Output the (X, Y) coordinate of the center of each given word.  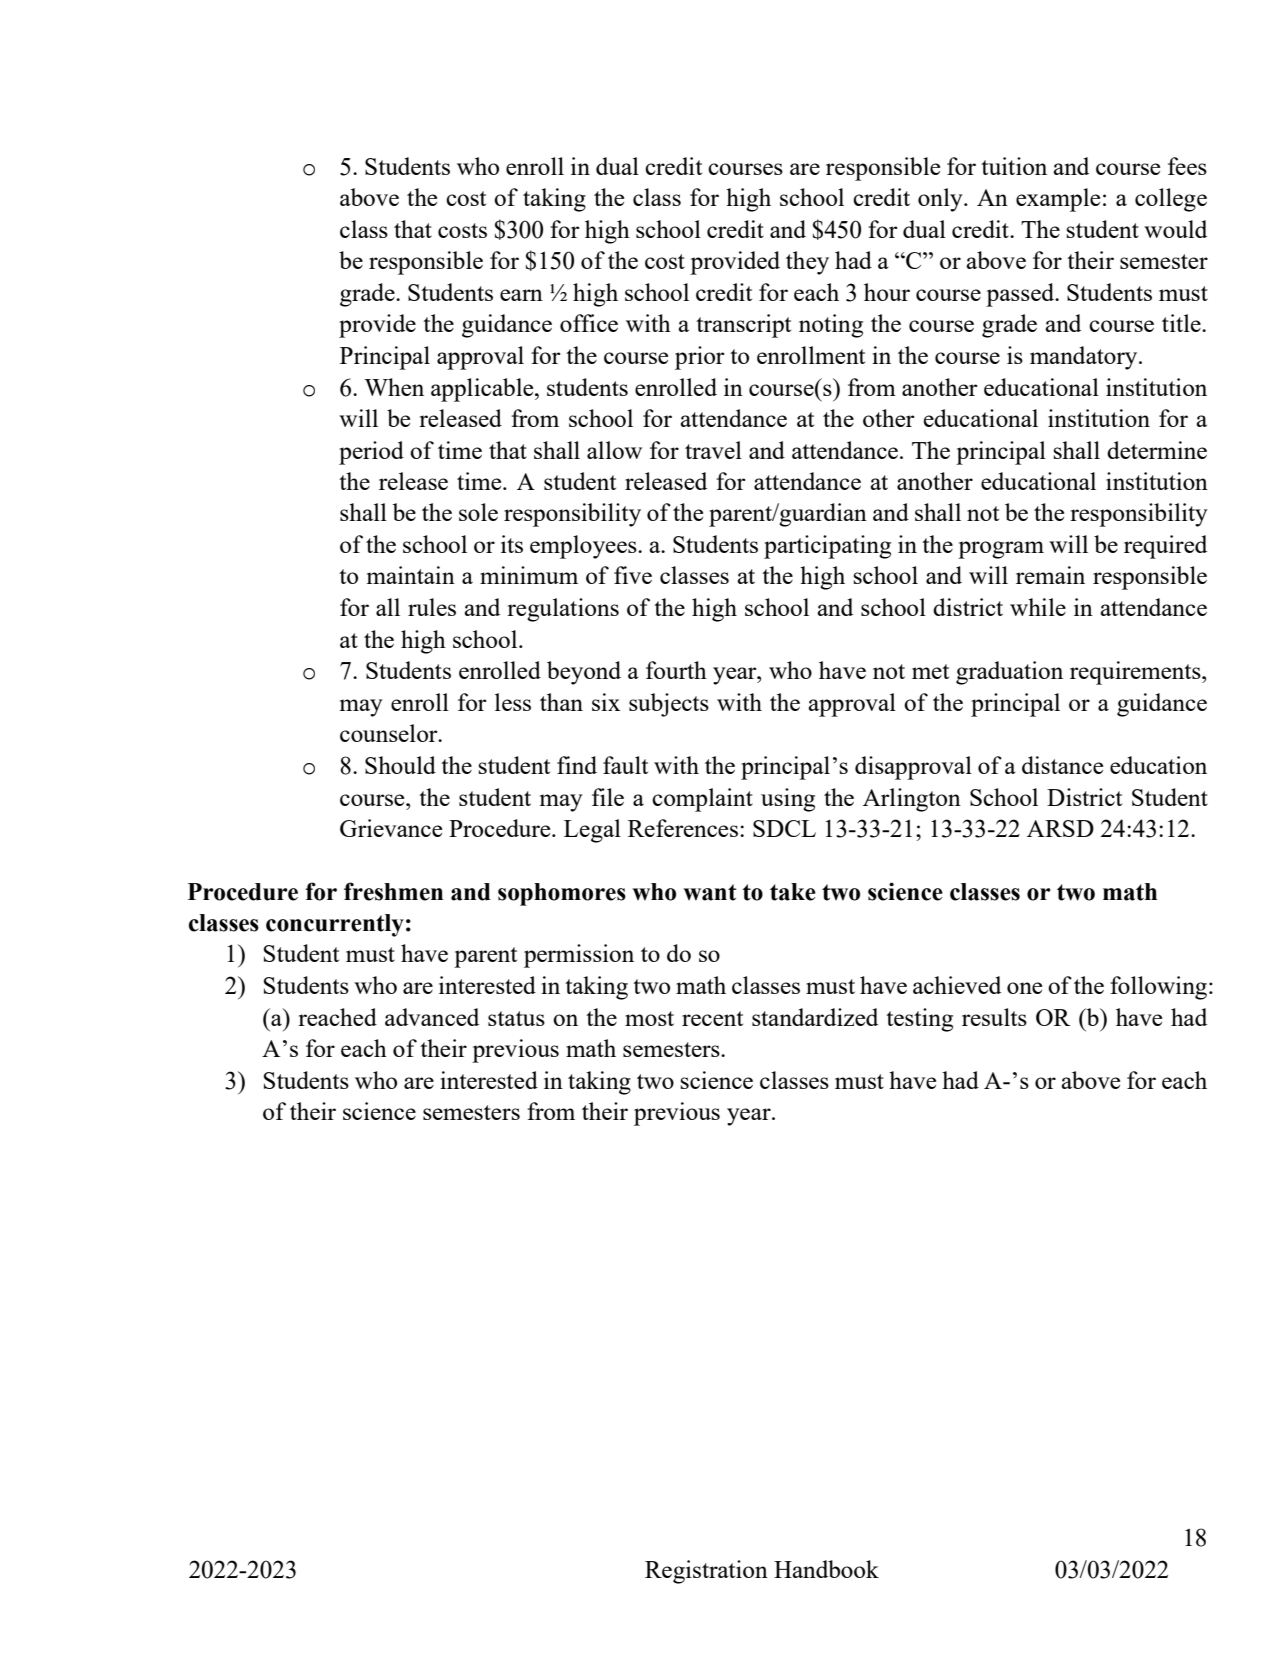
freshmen (393, 891)
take (793, 892)
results (994, 1017)
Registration (706, 1572)
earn (521, 295)
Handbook (826, 1569)
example (1058, 200)
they (807, 263)
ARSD (1060, 828)
